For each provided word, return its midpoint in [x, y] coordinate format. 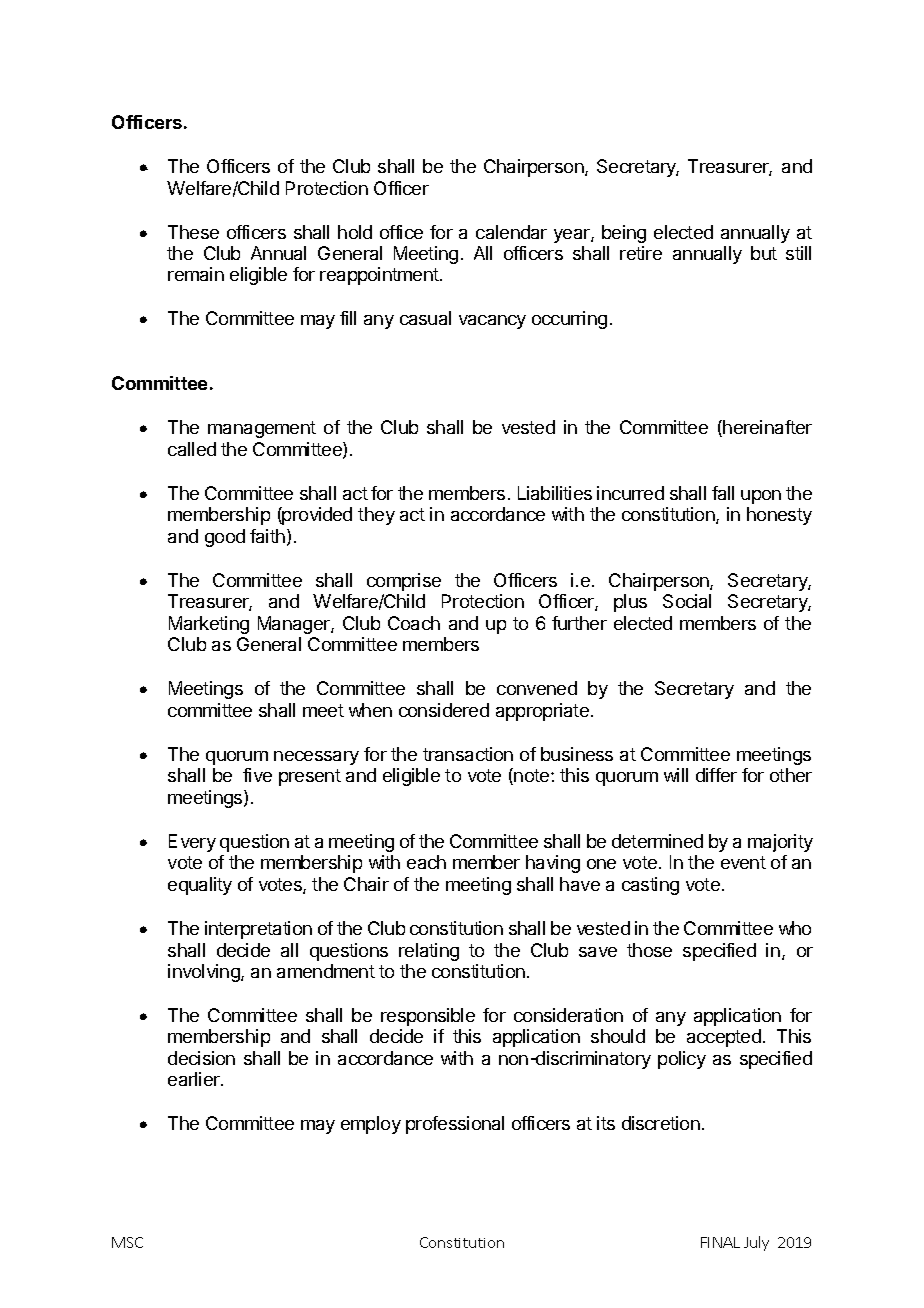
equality [200, 886]
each [426, 862]
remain [196, 274]
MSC [127, 1242]
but [764, 253]
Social [687, 601]
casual [425, 318]
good [225, 538]
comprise [404, 582]
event [743, 862]
